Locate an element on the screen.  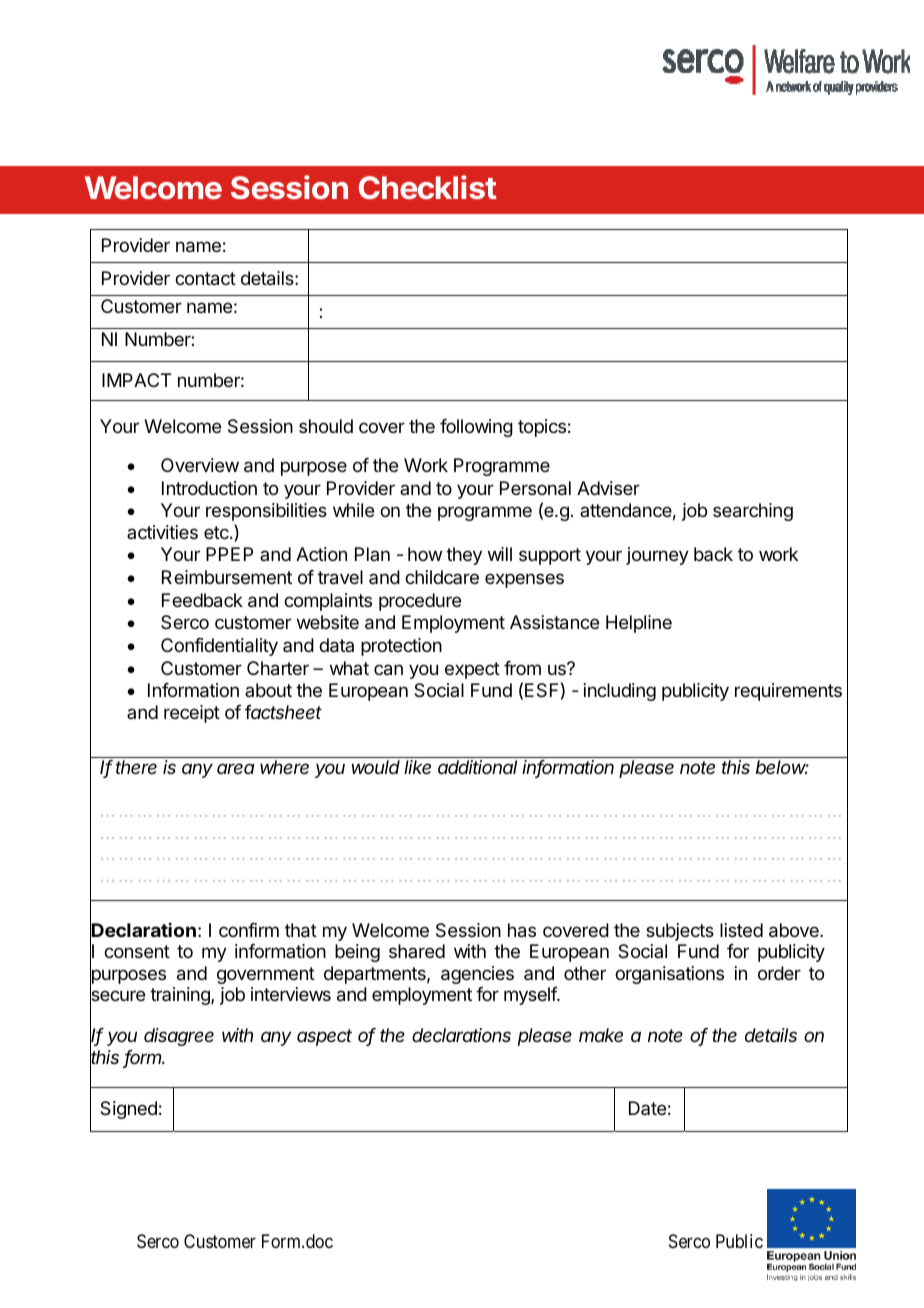
Helpline is located at coordinates (639, 624).
